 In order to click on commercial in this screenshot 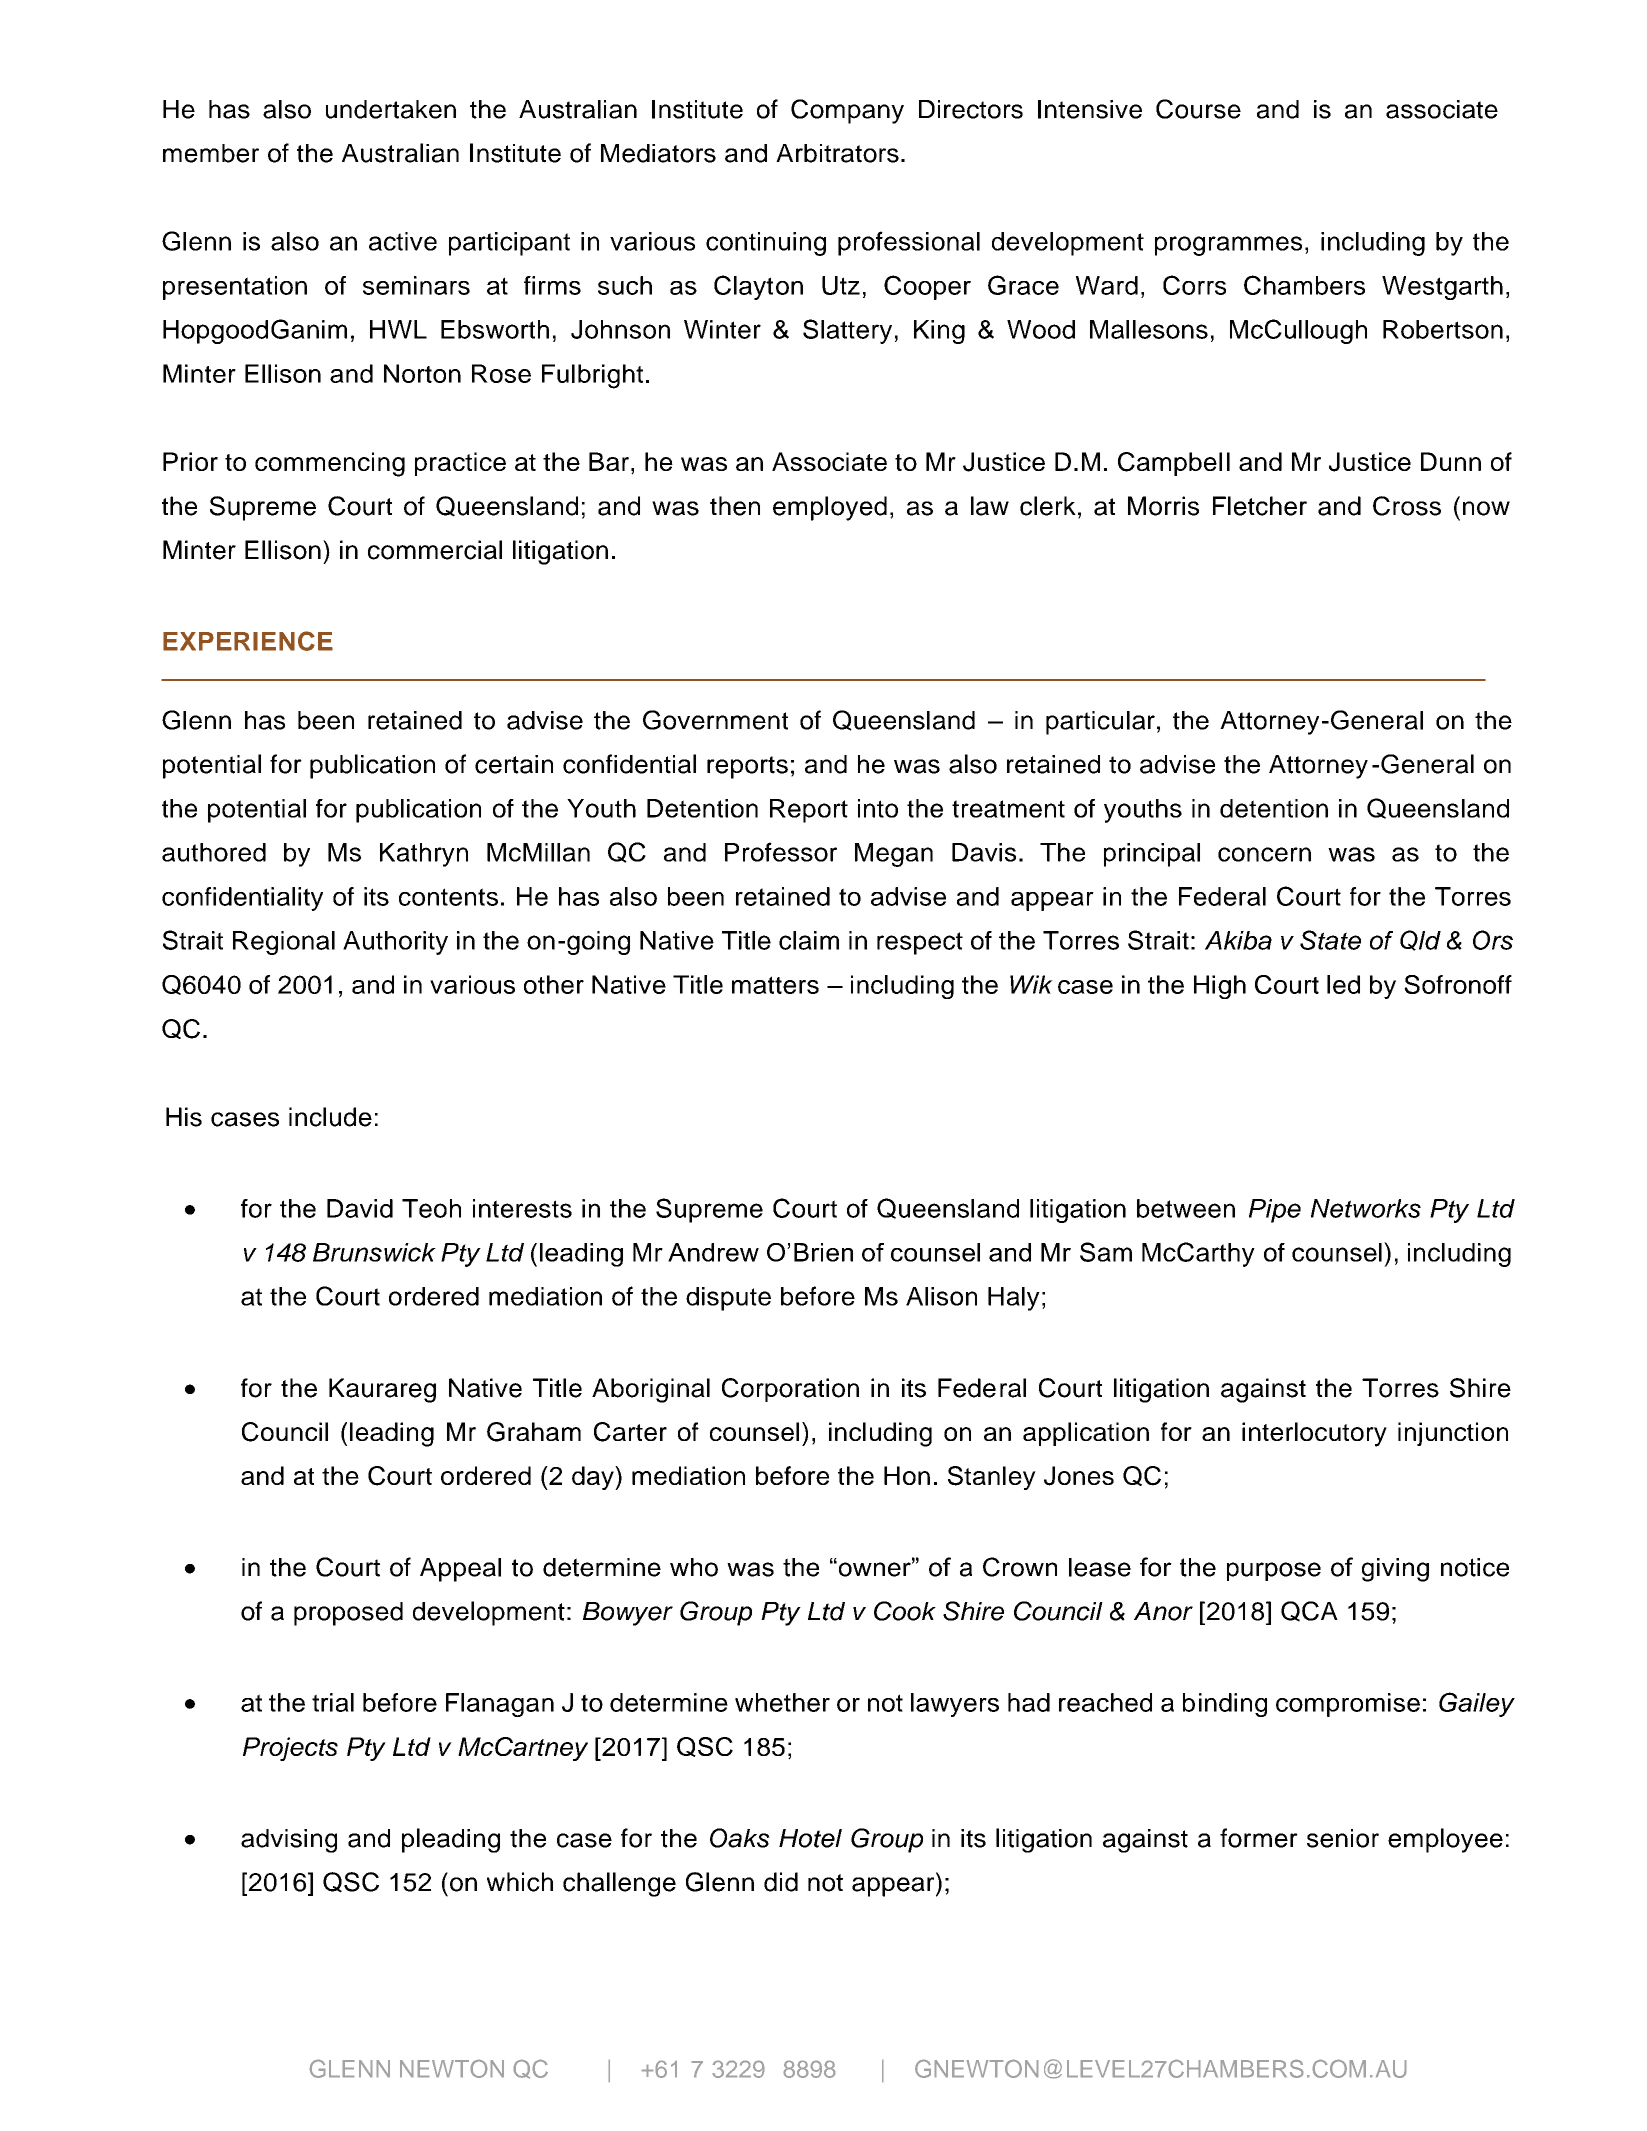, I will do `click(435, 550)`.
